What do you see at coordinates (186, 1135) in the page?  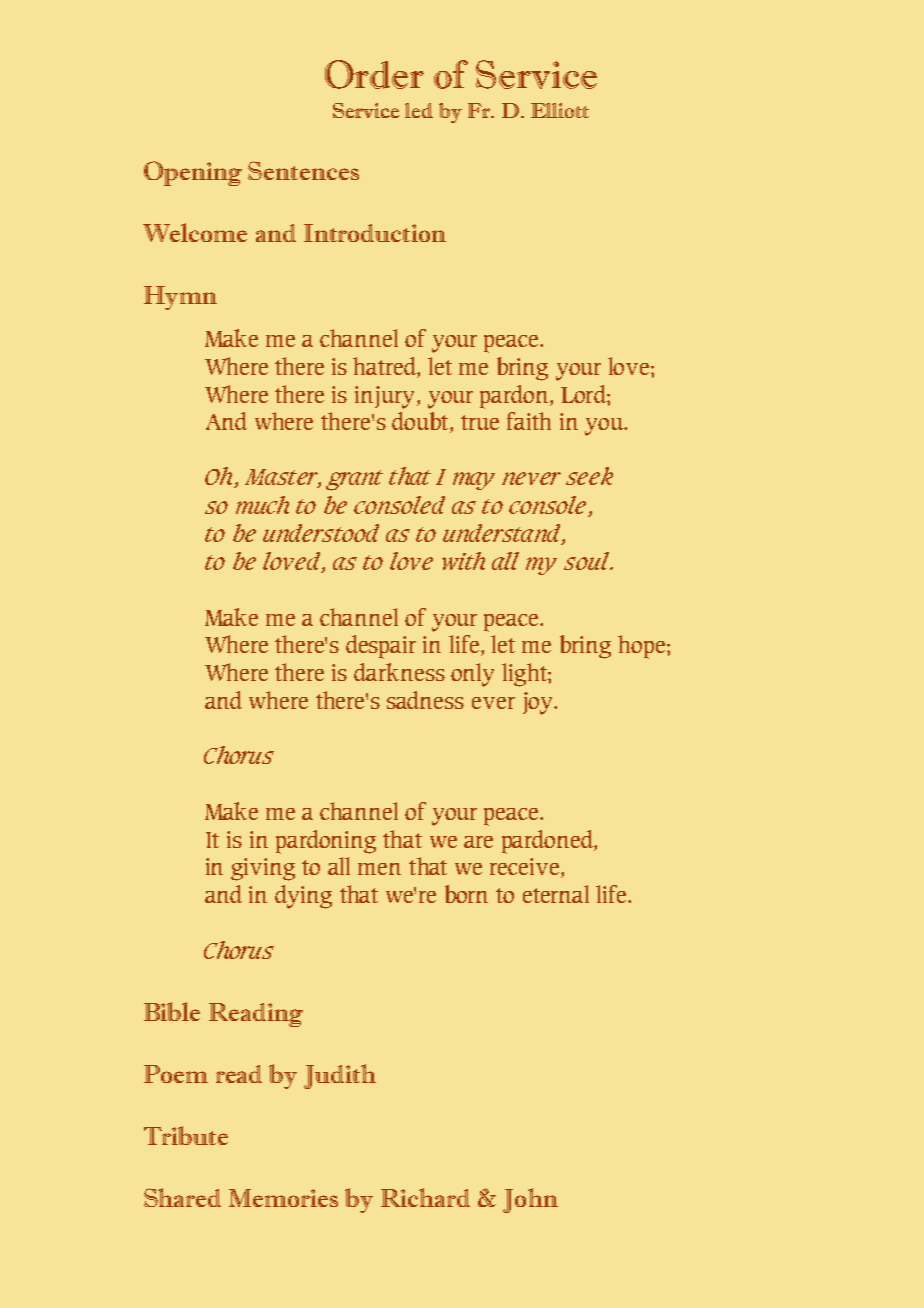 I see `Tribute` at bounding box center [186, 1135].
